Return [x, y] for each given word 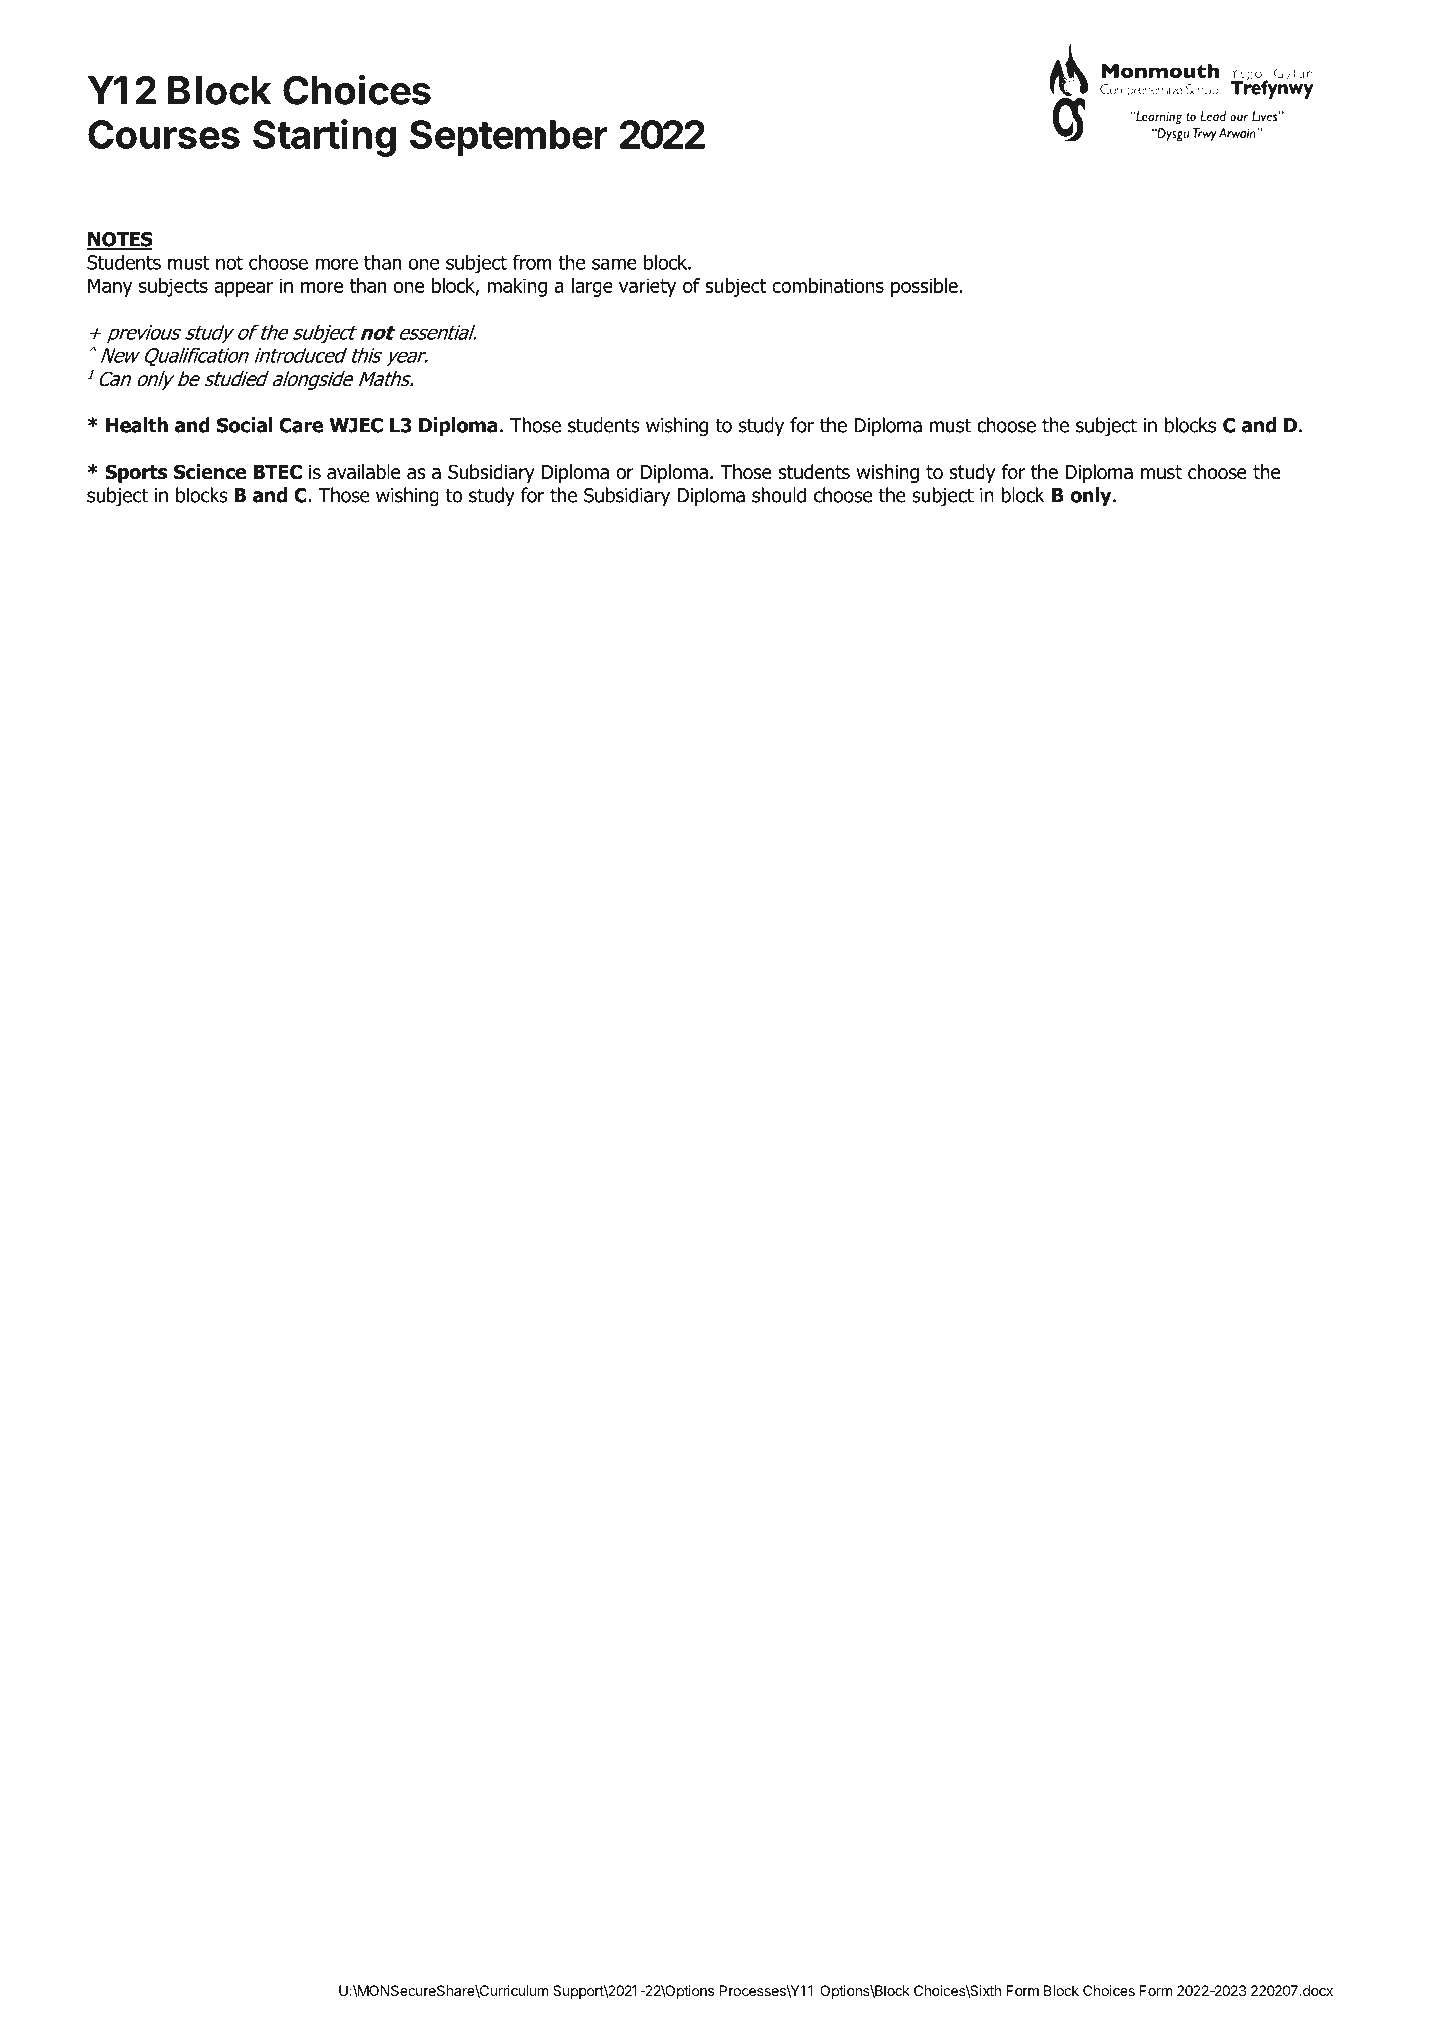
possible [924, 287]
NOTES [119, 240]
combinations [828, 285]
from [532, 262]
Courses [164, 134]
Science [210, 472]
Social [245, 425]
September [509, 138]
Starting [324, 138]
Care [301, 425]
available [363, 472]
